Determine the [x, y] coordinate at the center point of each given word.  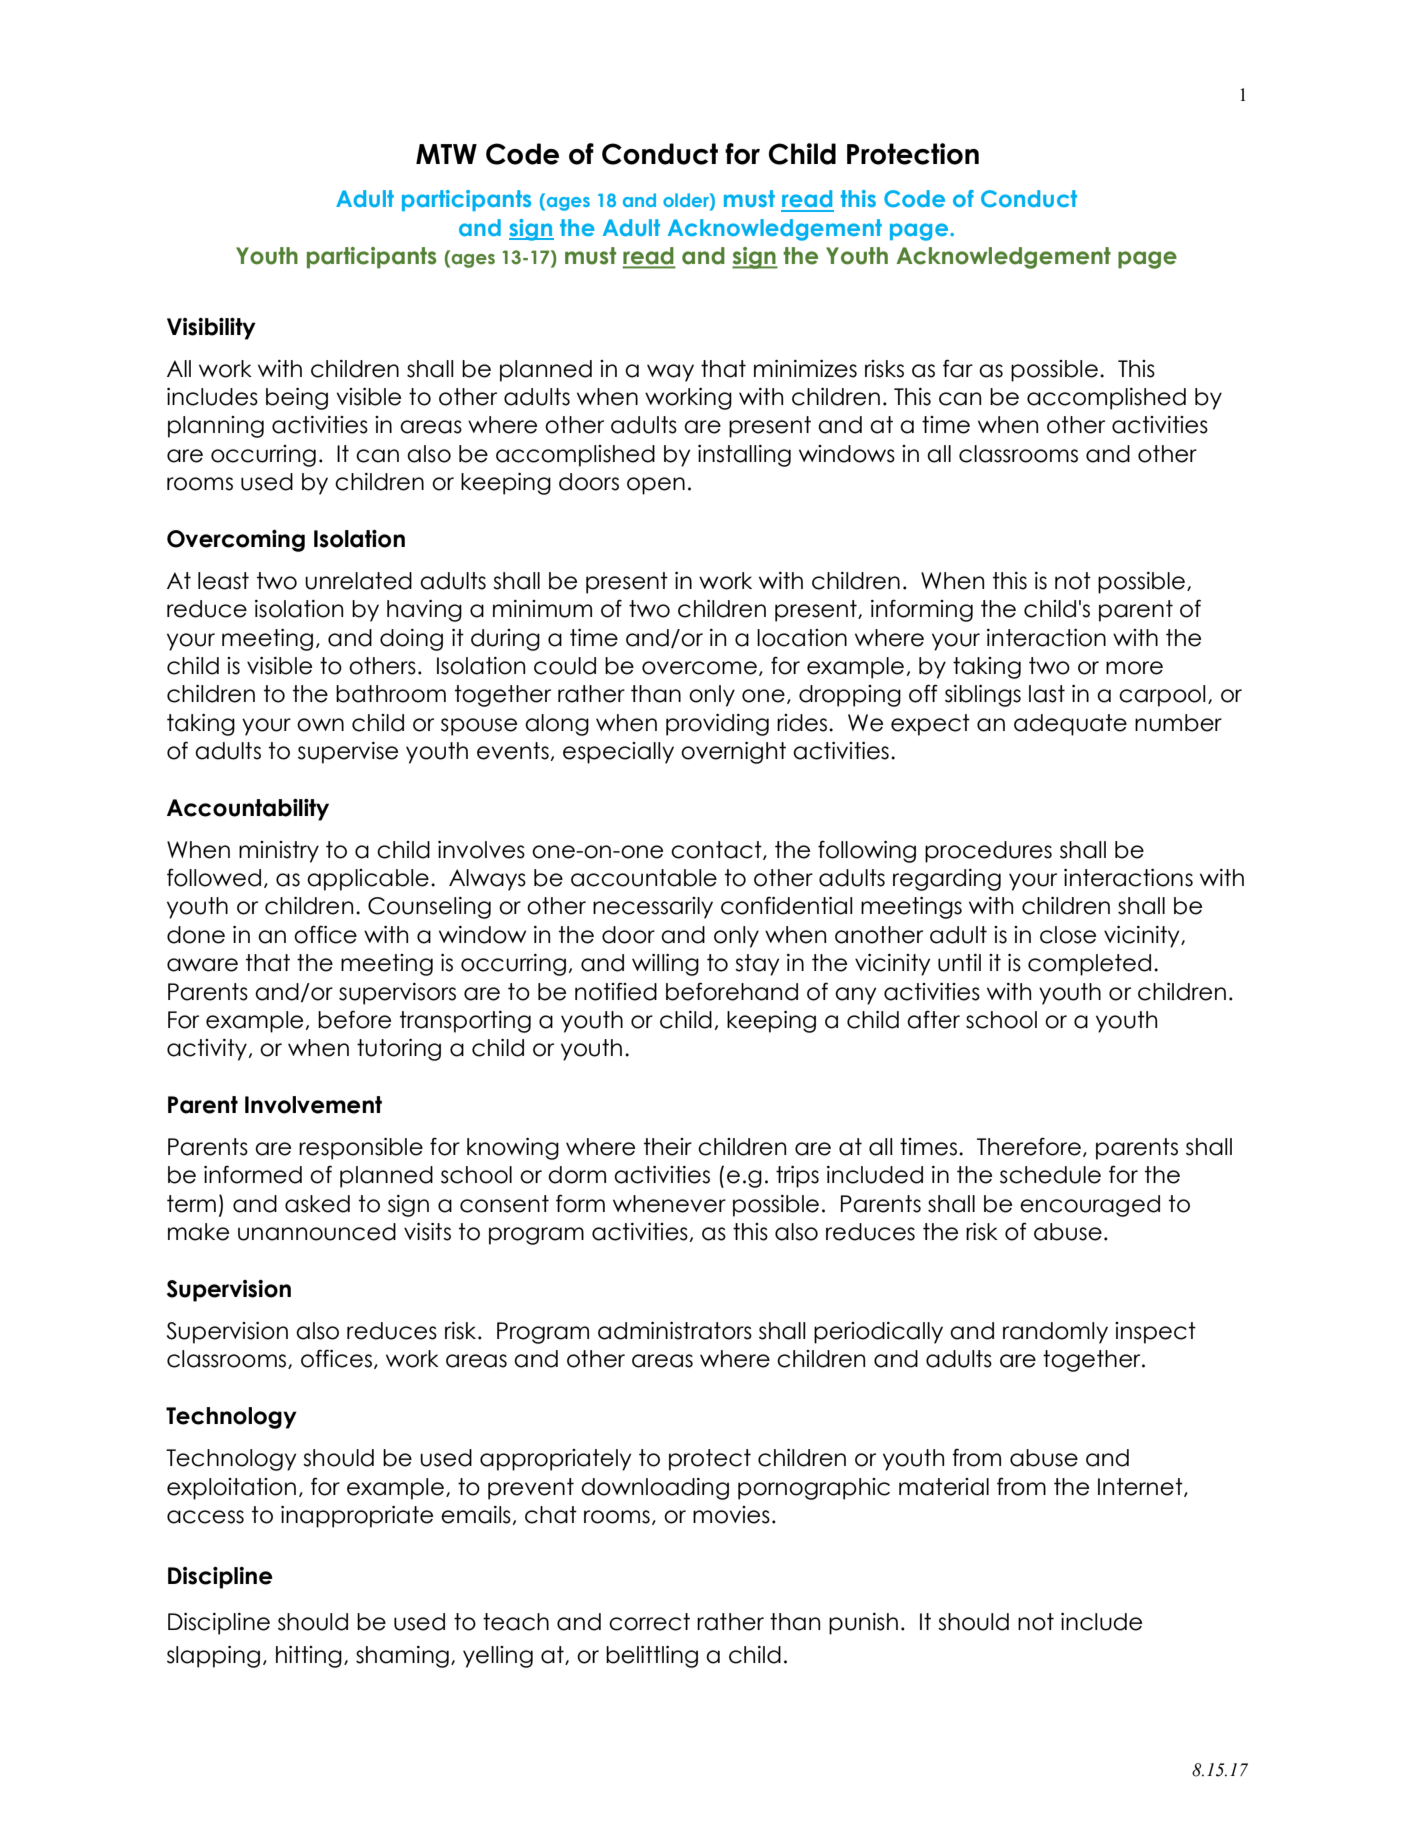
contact [717, 850]
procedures [988, 852]
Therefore [1029, 1146]
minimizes [805, 369]
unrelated [358, 581]
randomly [1055, 1333]
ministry [279, 852]
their [668, 1147]
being [297, 399]
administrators [675, 1331]
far [958, 368]
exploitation [231, 1489]
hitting [309, 1657]
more [1134, 668]
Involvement [313, 1105]
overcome [699, 668]
